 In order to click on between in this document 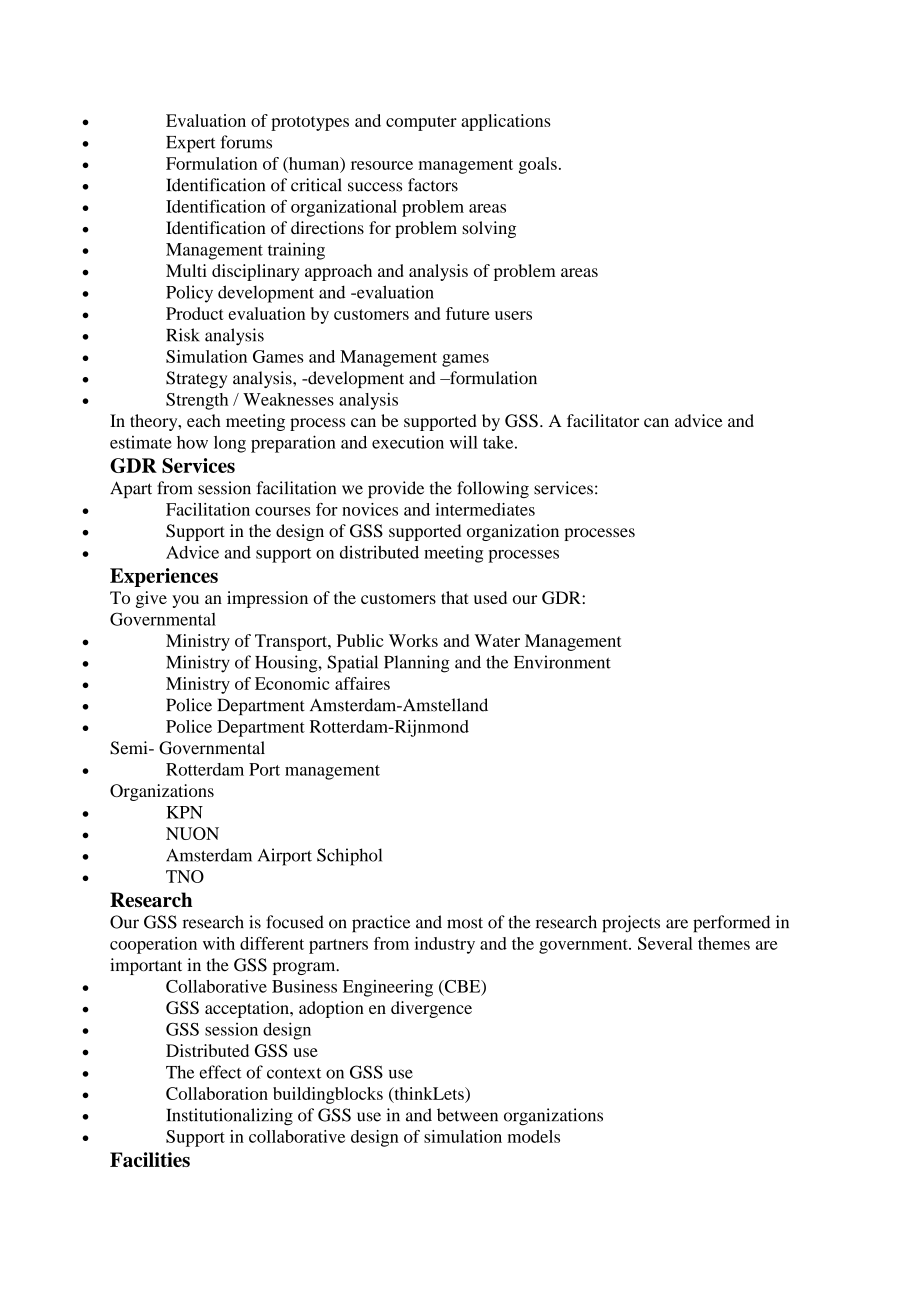, I will do `click(467, 1115)`.
